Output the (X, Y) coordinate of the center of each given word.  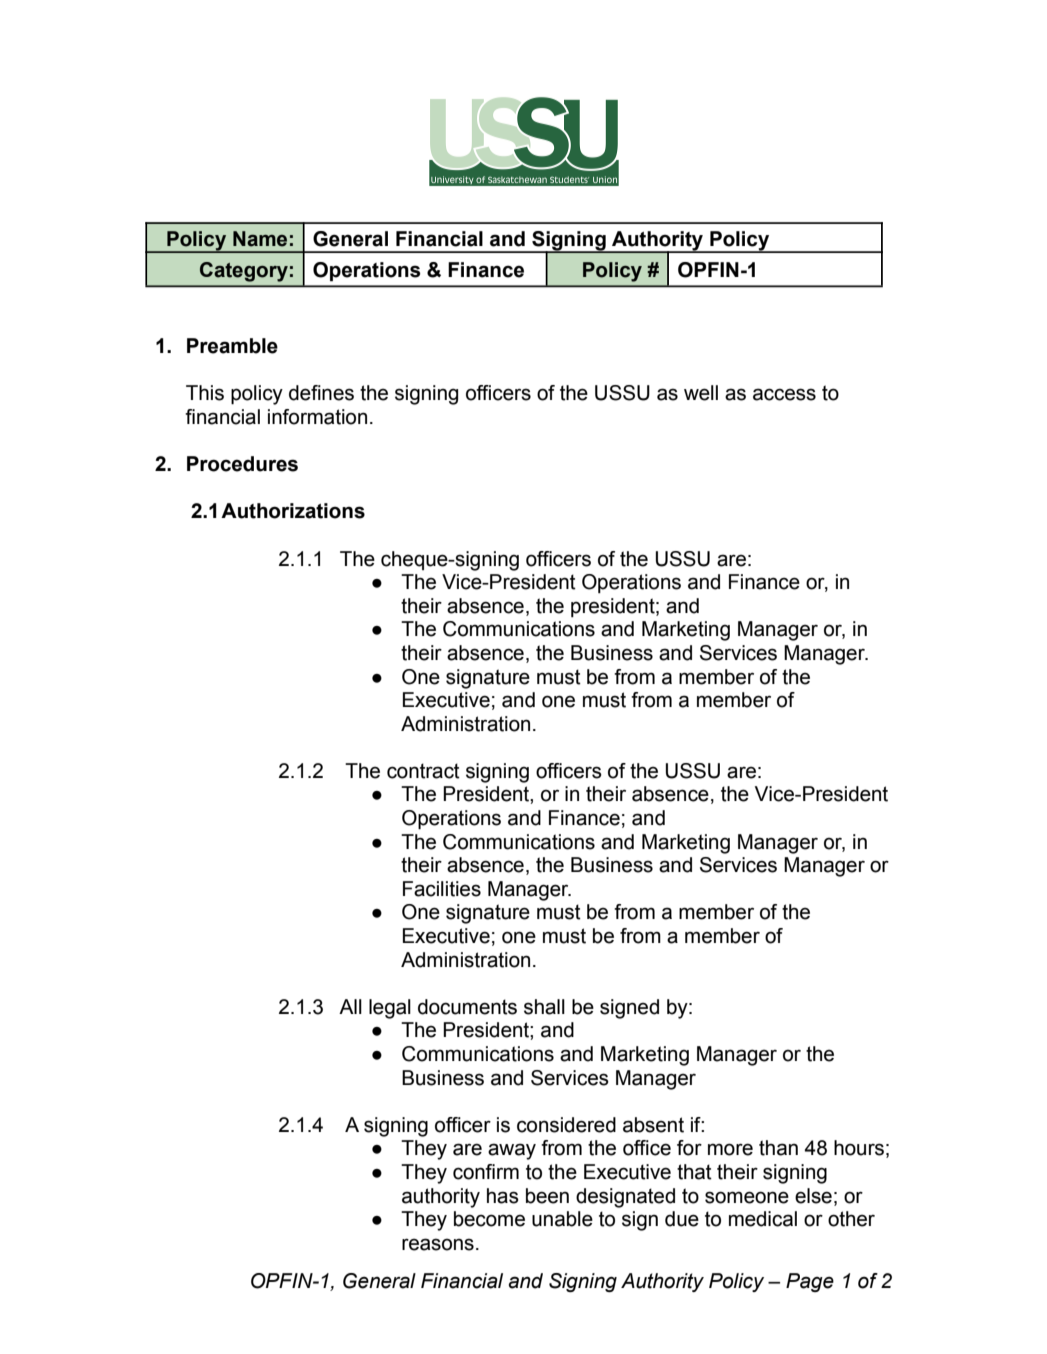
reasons (438, 1244)
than (778, 1148)
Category (244, 272)
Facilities (442, 889)
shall (544, 1007)
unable (562, 1219)
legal (390, 1009)
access (784, 394)
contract (423, 771)
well (701, 393)
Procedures (242, 464)
